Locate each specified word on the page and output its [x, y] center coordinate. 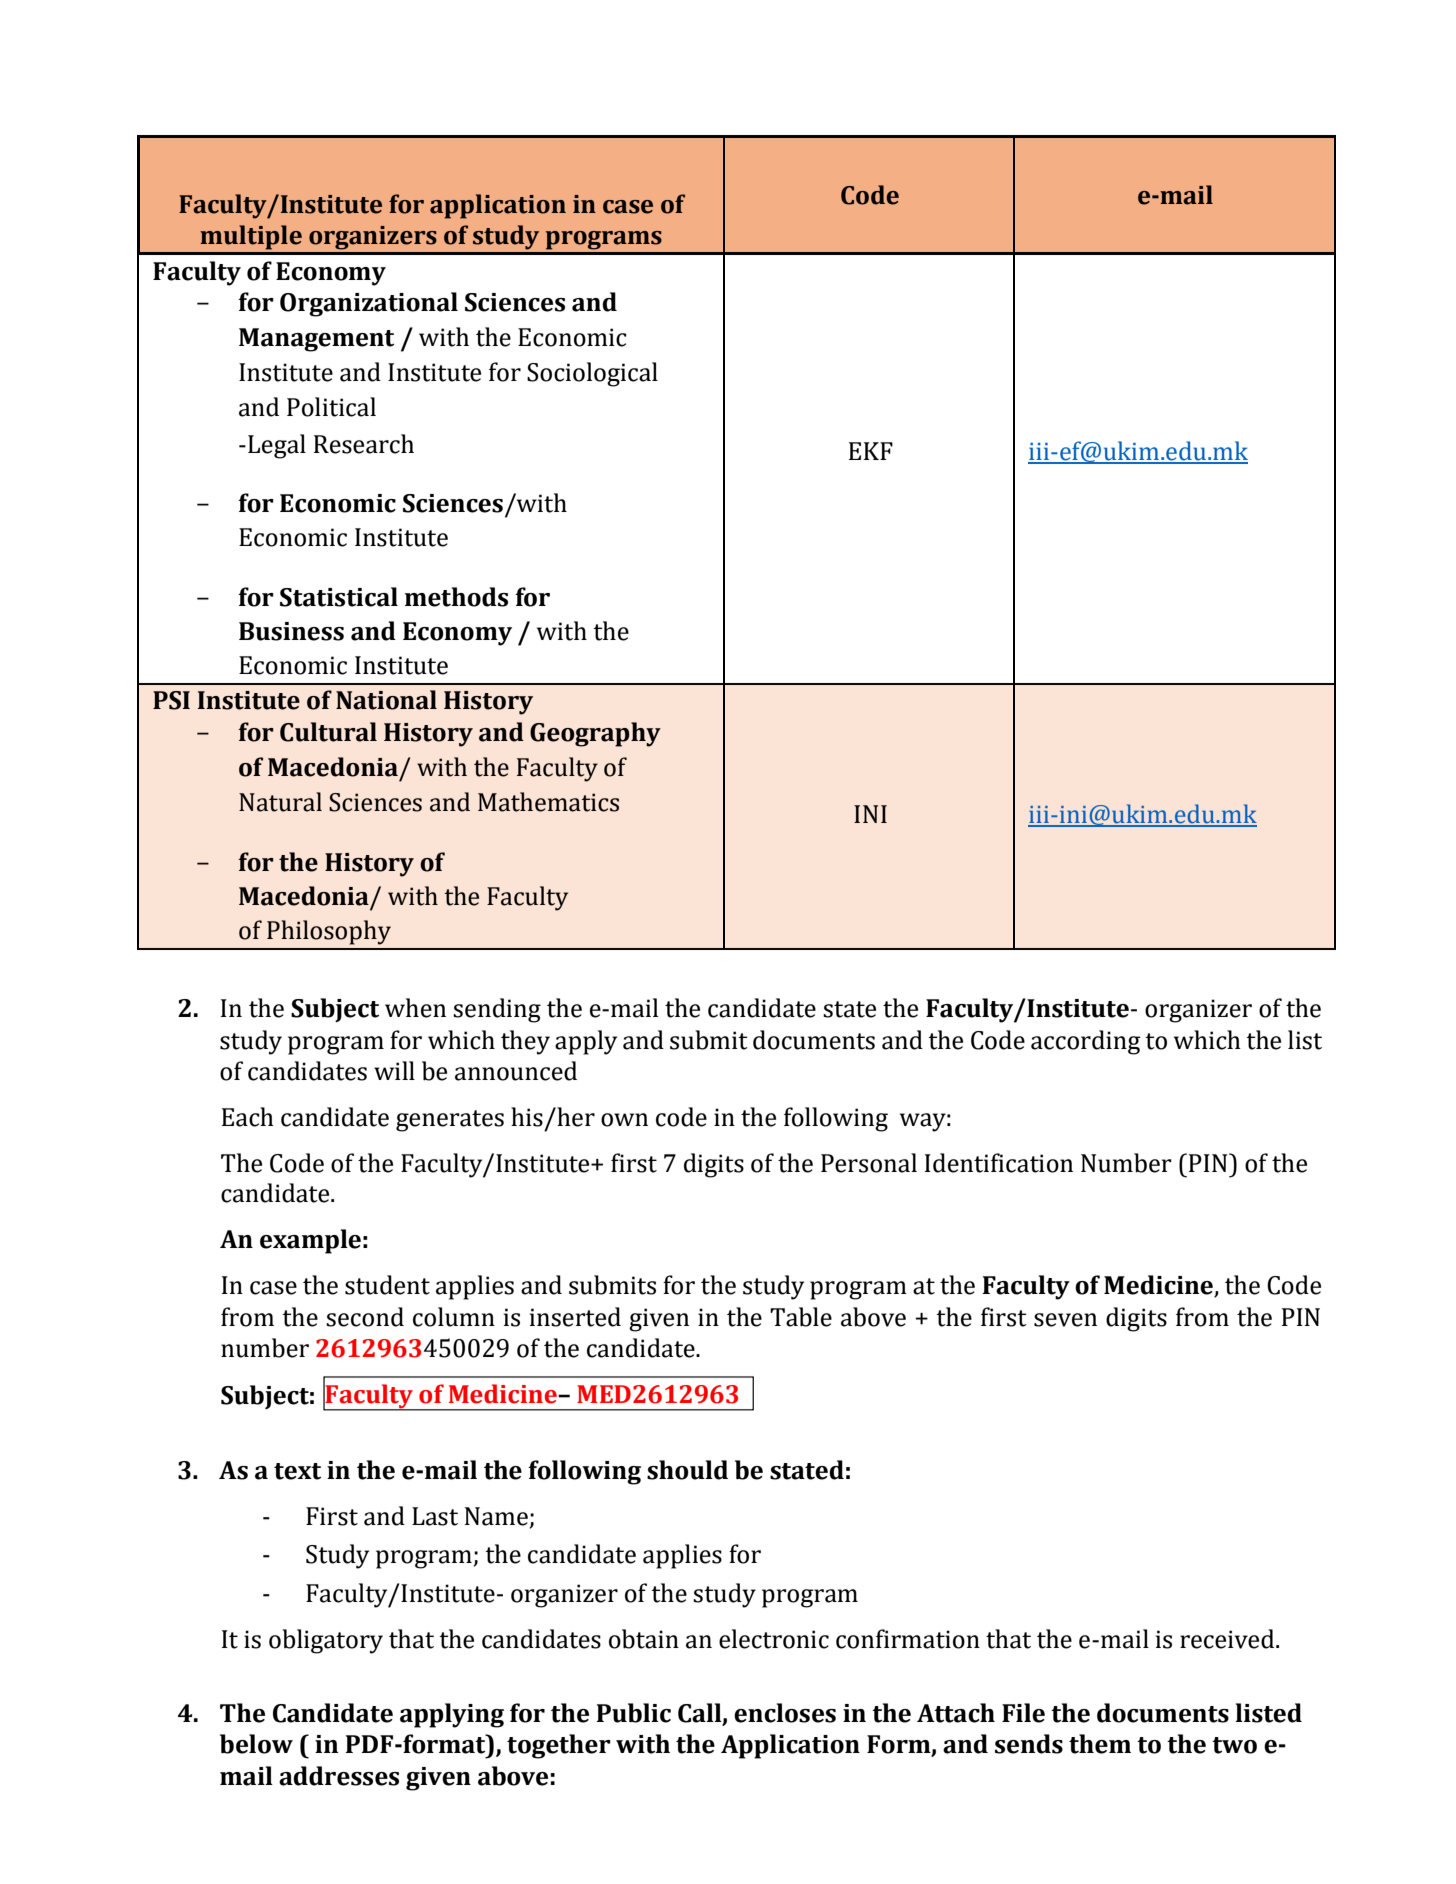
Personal [869, 1163]
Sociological [592, 374]
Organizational [369, 304]
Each [248, 1117]
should [687, 1470]
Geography [595, 734]
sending [497, 1010]
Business [291, 631]
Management [316, 340]
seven [1065, 1320]
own [624, 1120]
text [297, 1471]
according [1086, 1042]
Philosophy [329, 932]
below [256, 1744]
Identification [999, 1163]
